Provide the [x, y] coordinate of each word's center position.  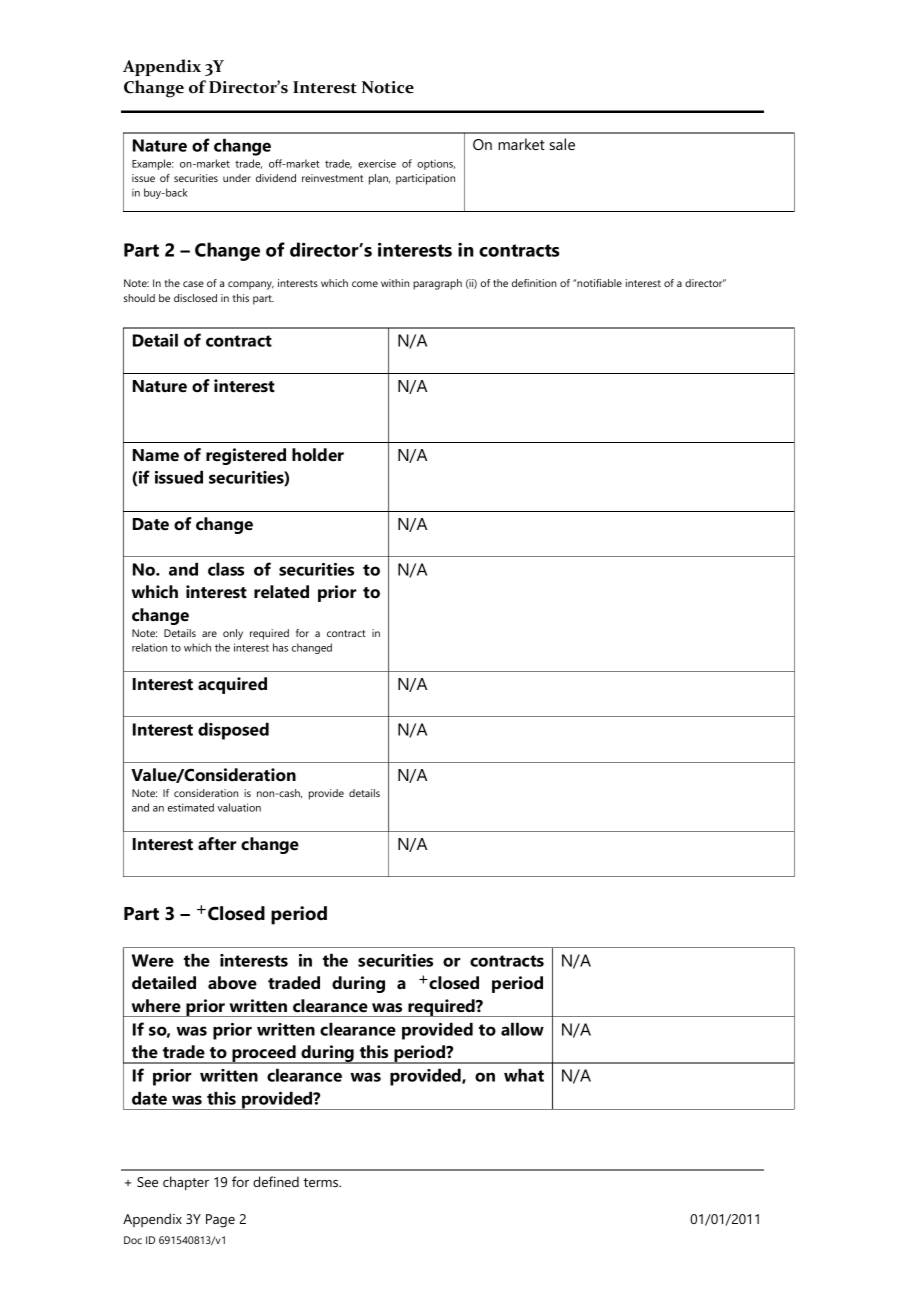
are [209, 634]
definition [534, 283]
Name [156, 455]
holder [318, 454]
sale [562, 144]
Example [152, 164]
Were [153, 960]
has [280, 647]
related [281, 592]
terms [322, 1182]
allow [522, 1029]
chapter [186, 1183]
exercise [377, 163]
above [232, 983]
